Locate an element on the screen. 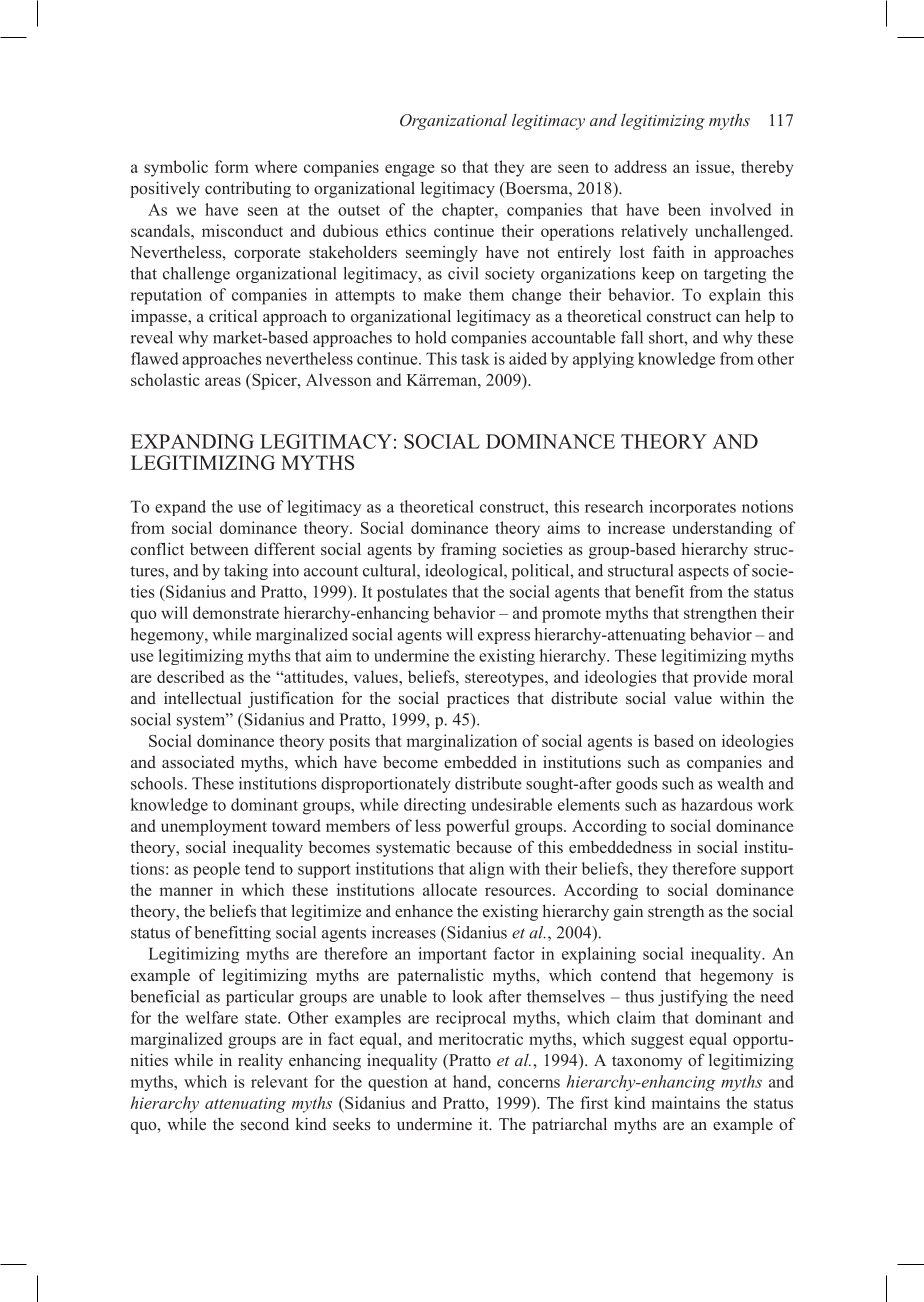 This screenshot has height=1302, width=924. people is located at coordinates (216, 870).
